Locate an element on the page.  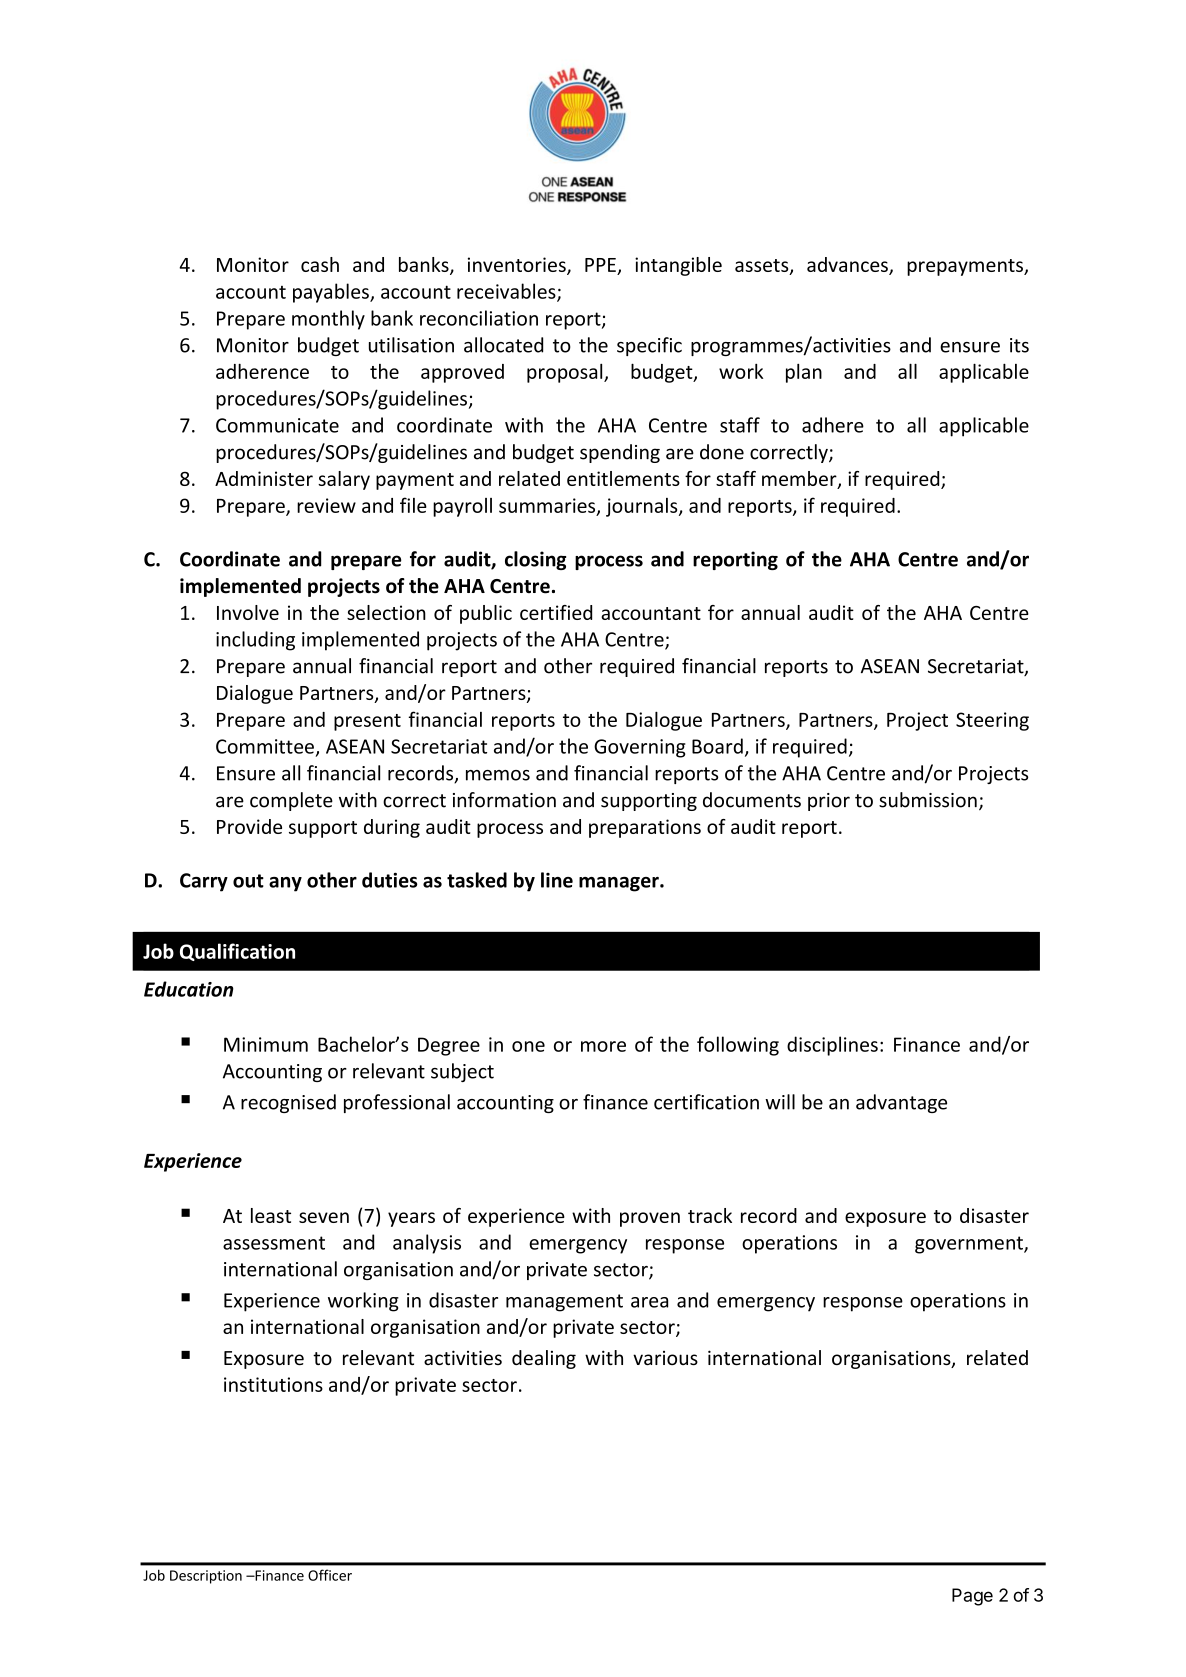
advantage is located at coordinates (901, 1103).
